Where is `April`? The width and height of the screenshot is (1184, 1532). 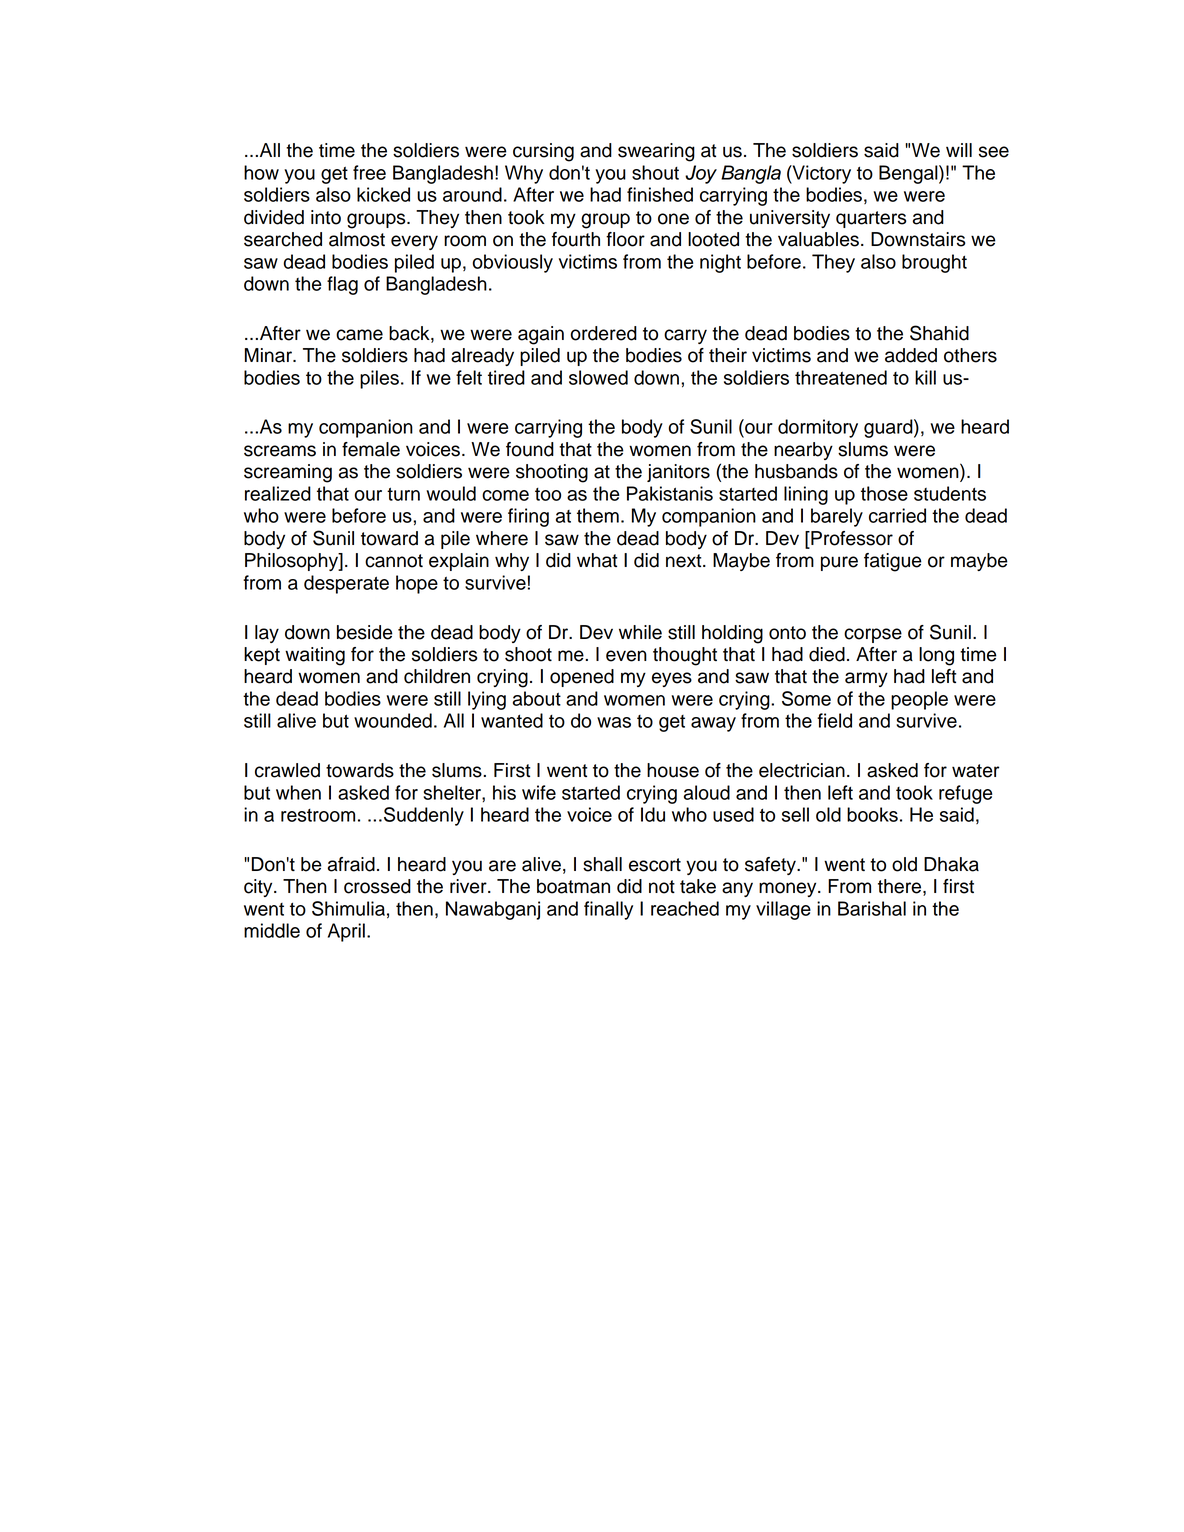
April is located at coordinates (346, 932).
